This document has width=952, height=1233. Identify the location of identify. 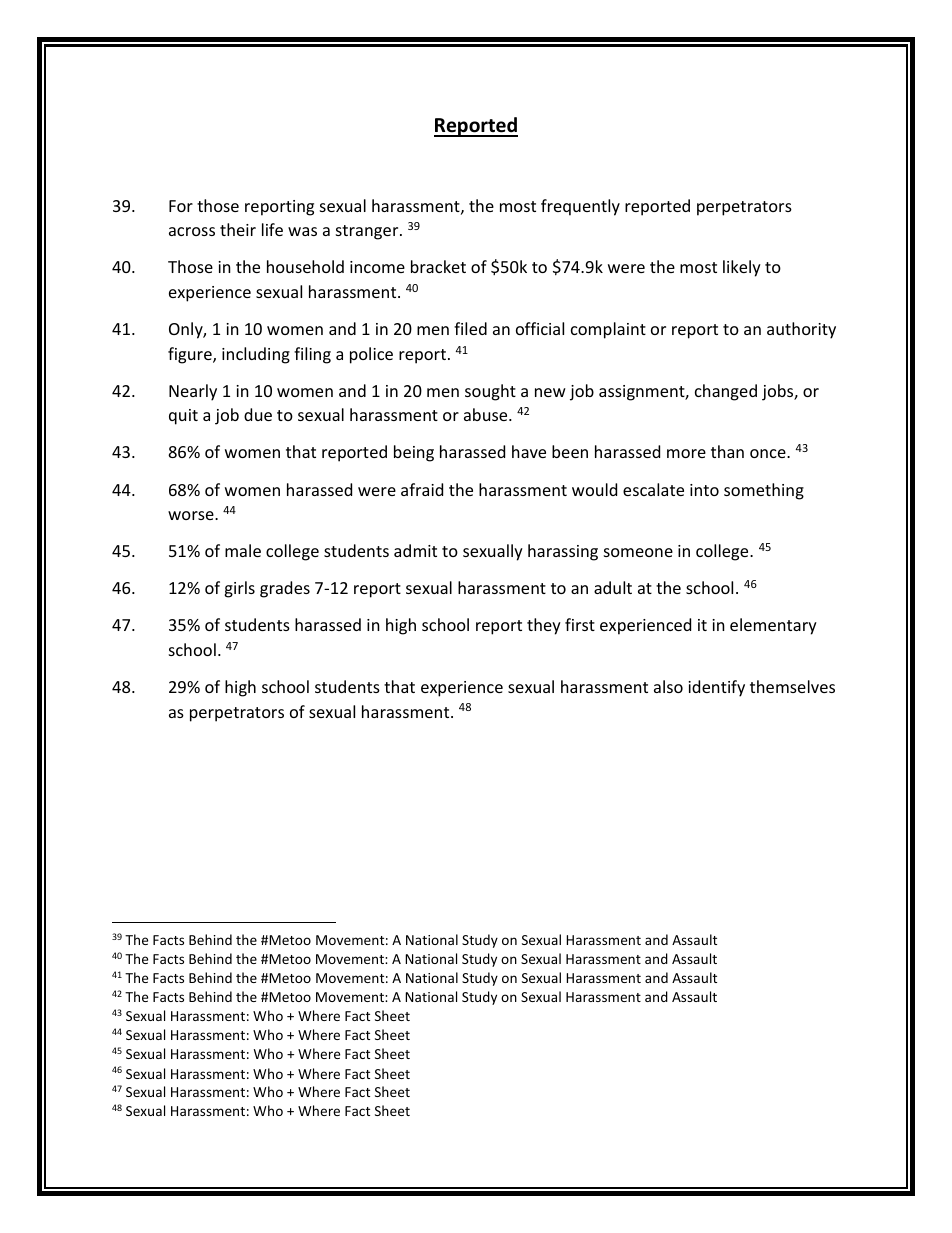
(716, 688).
